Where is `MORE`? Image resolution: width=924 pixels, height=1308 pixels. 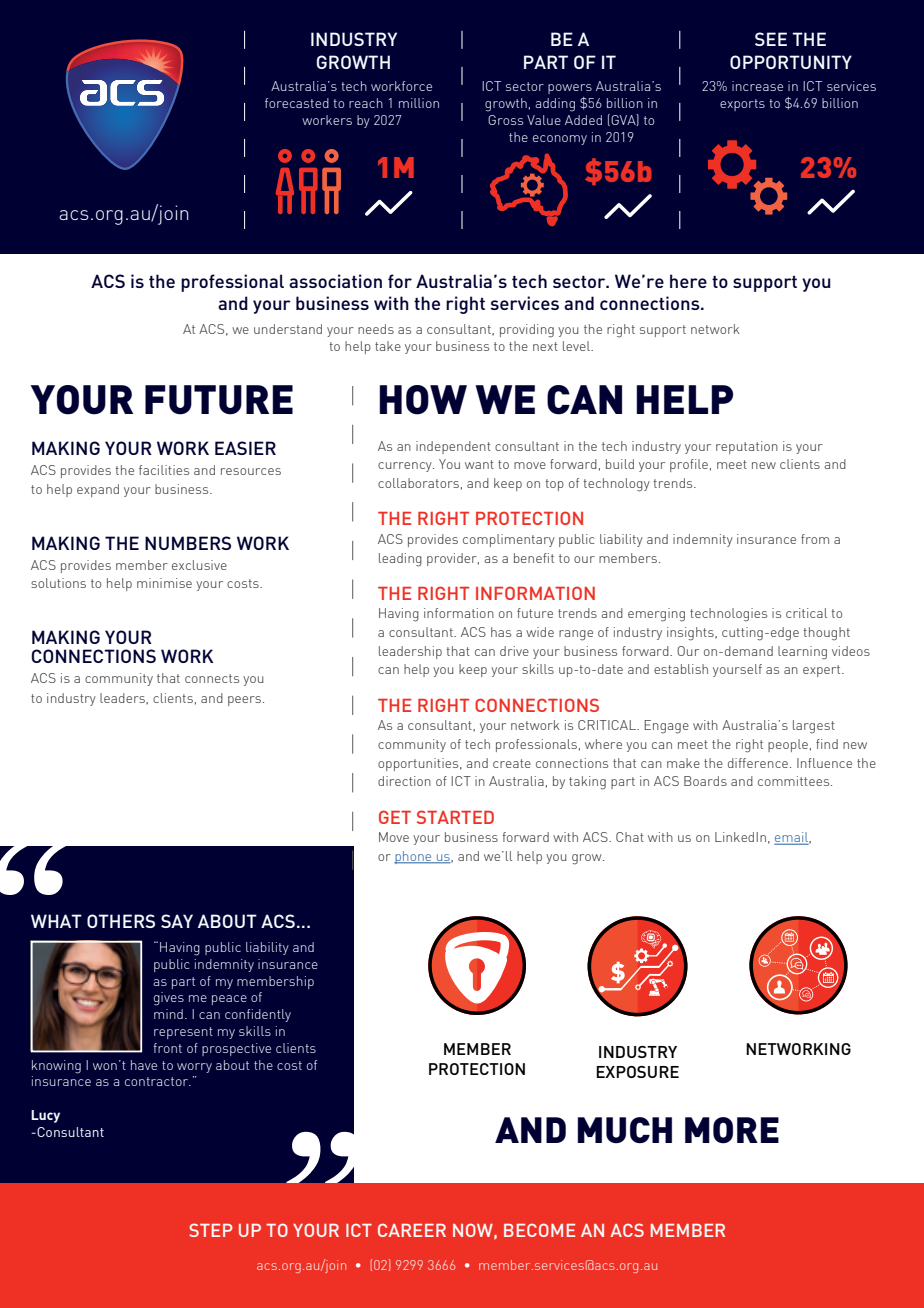
MORE is located at coordinates (732, 1130).
